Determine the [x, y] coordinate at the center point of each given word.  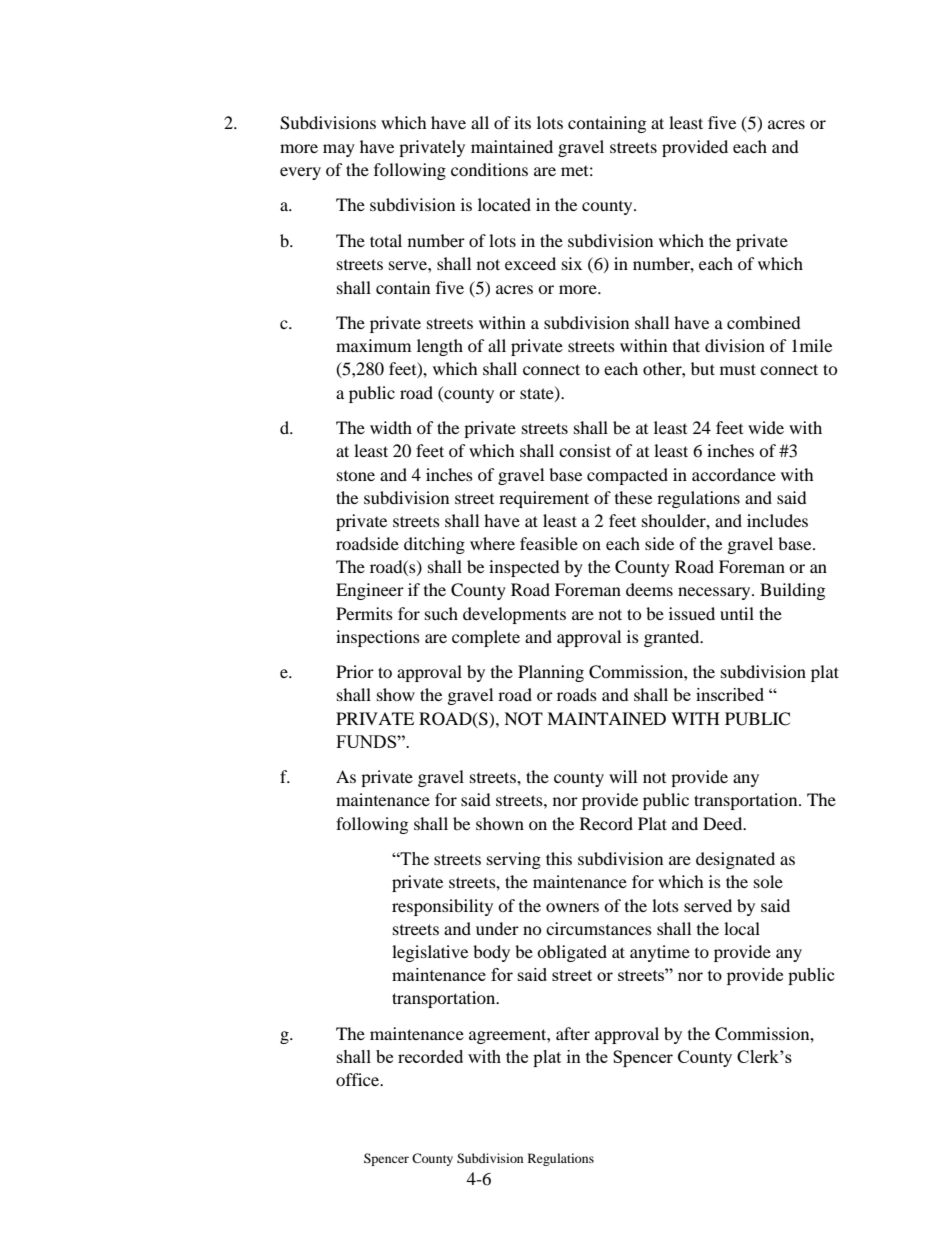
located [504, 204]
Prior [355, 671]
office [359, 1079]
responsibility [442, 907]
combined [764, 322]
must [738, 369]
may [339, 150]
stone [356, 476]
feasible [549, 543]
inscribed [730, 694]
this [559, 858]
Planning [551, 673]
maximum [373, 345]
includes [777, 520]
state [538, 394]
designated [735, 860]
